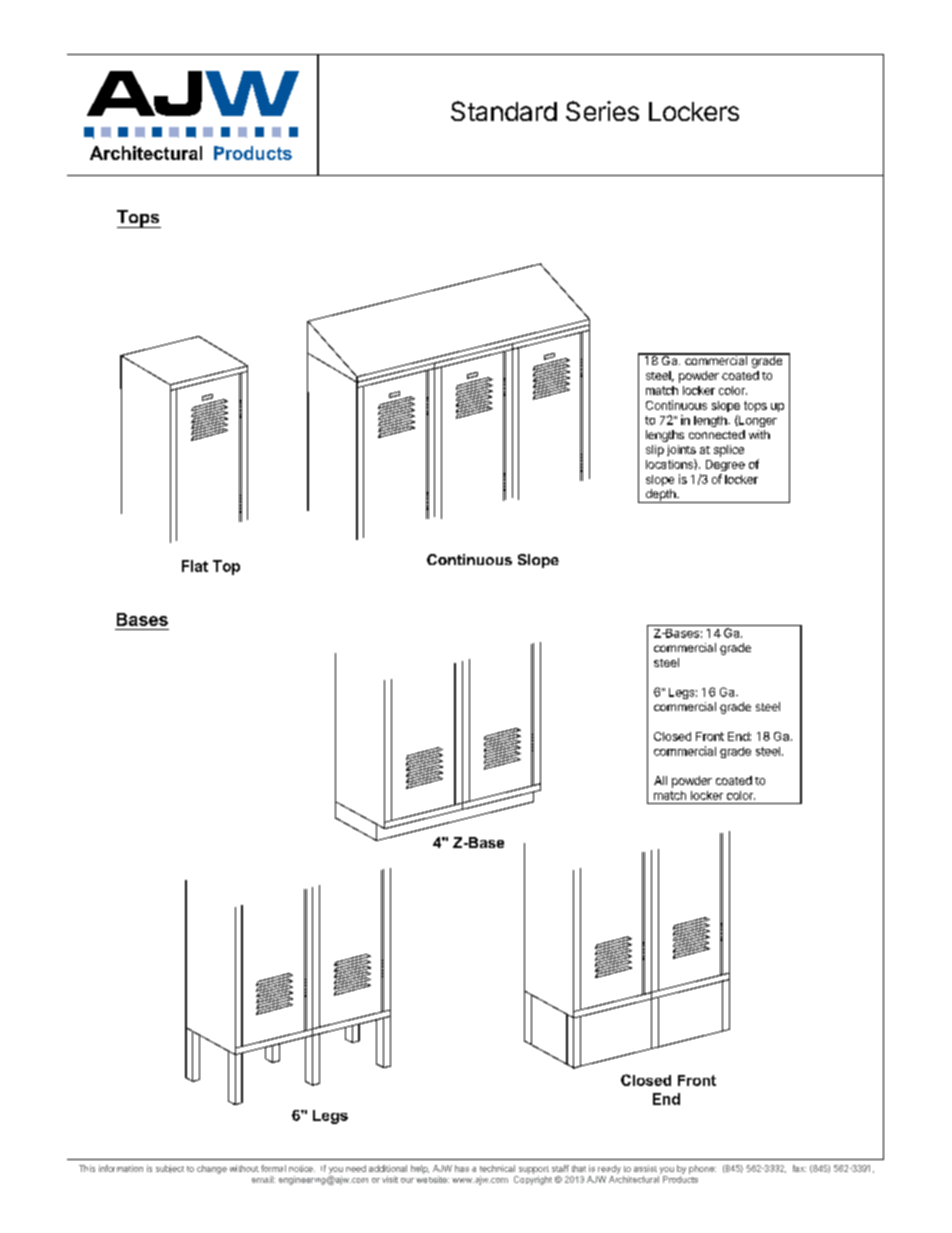 The height and width of the screenshot is (1233, 952). I want to click on subject, so click(170, 1169).
